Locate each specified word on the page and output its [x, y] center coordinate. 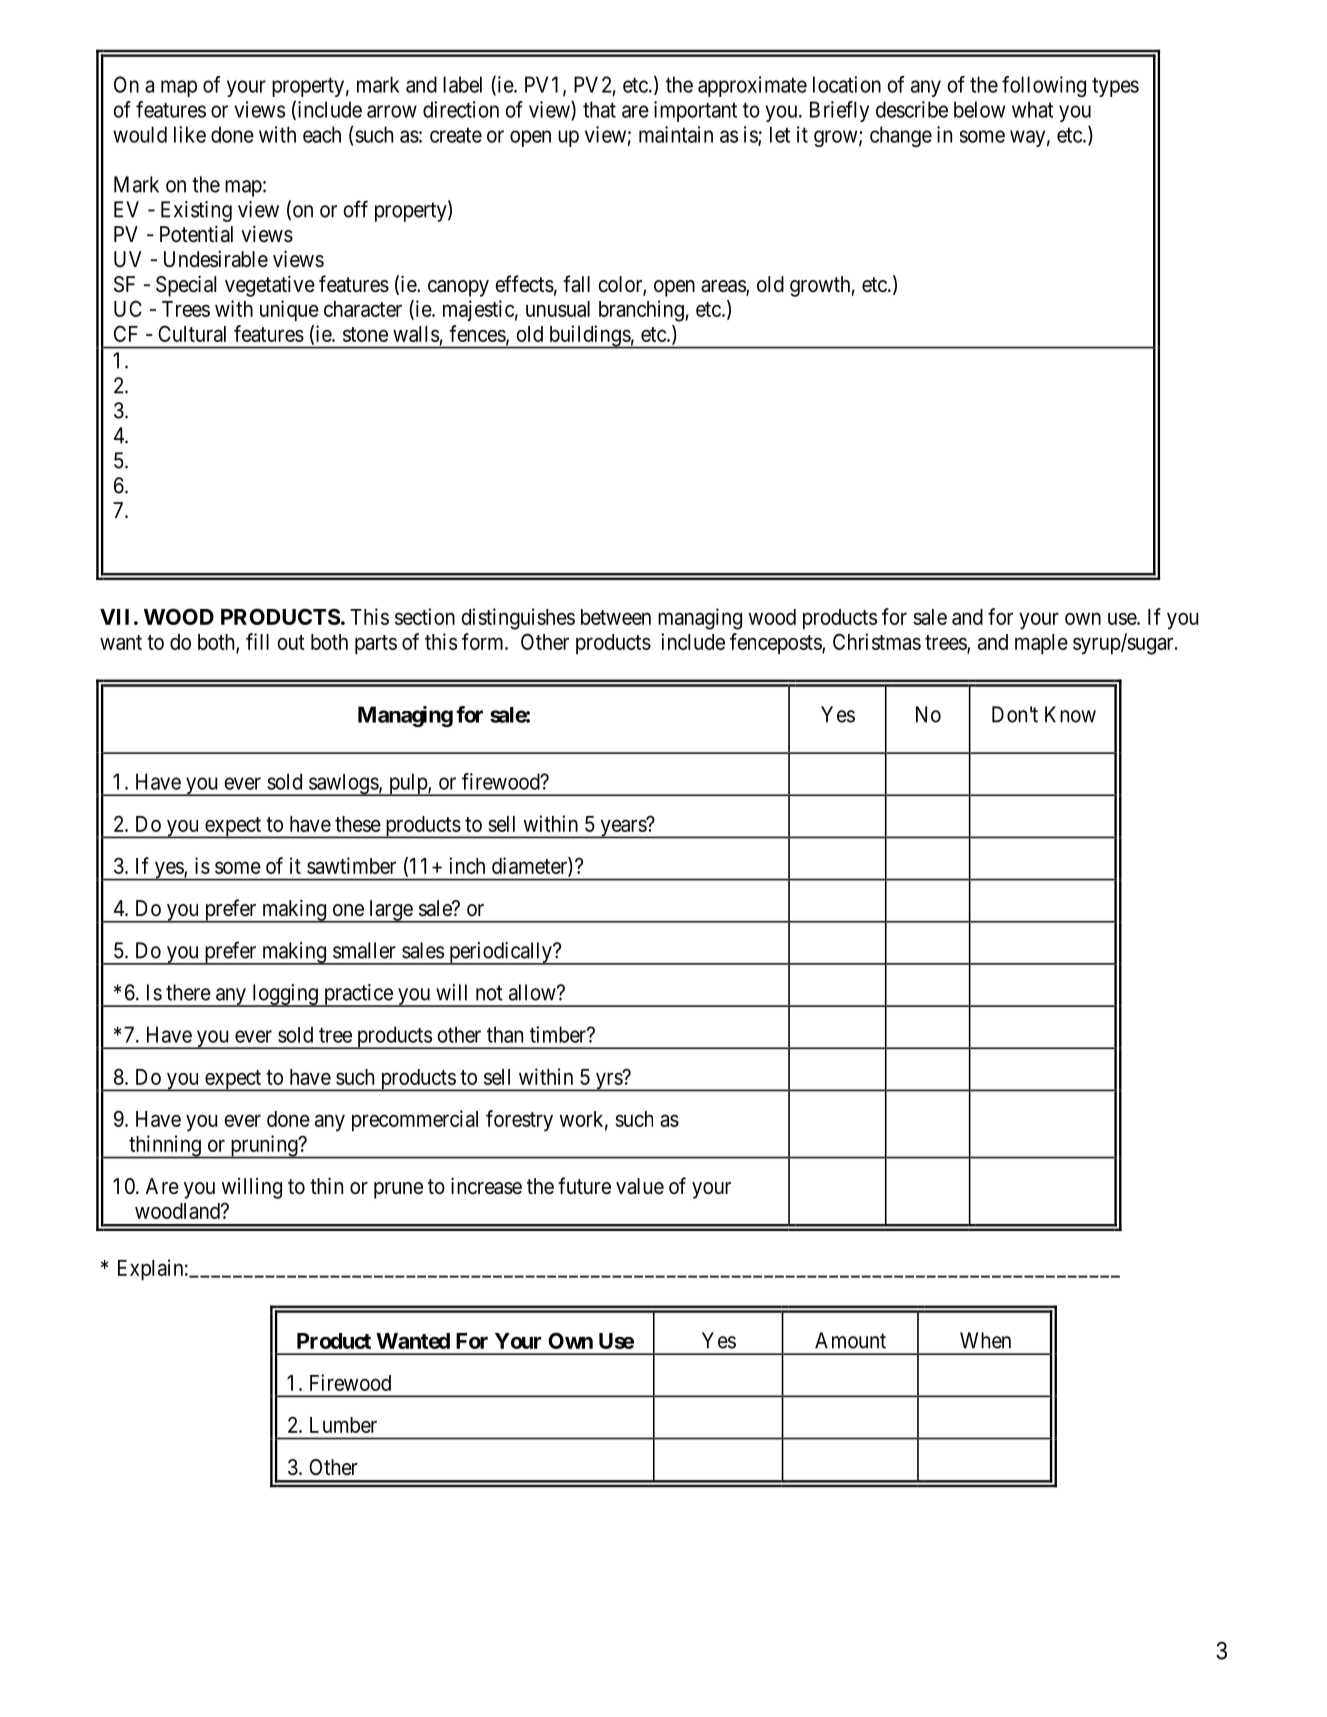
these [358, 824]
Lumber [343, 1425]
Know [1070, 714]
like [190, 134]
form [484, 641]
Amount [850, 1340]
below [979, 109]
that [599, 109]
